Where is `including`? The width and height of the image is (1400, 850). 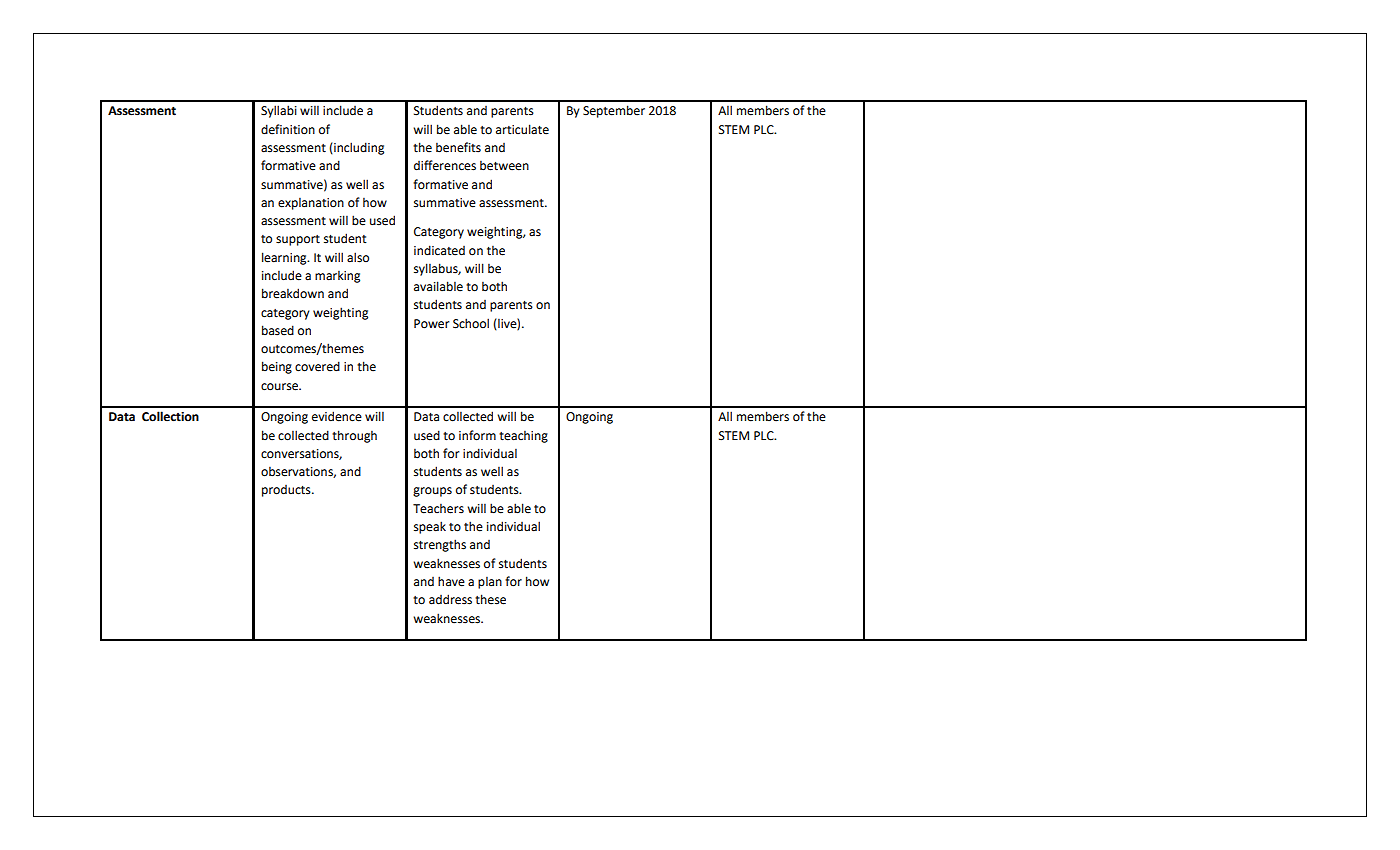 including is located at coordinates (358, 148).
